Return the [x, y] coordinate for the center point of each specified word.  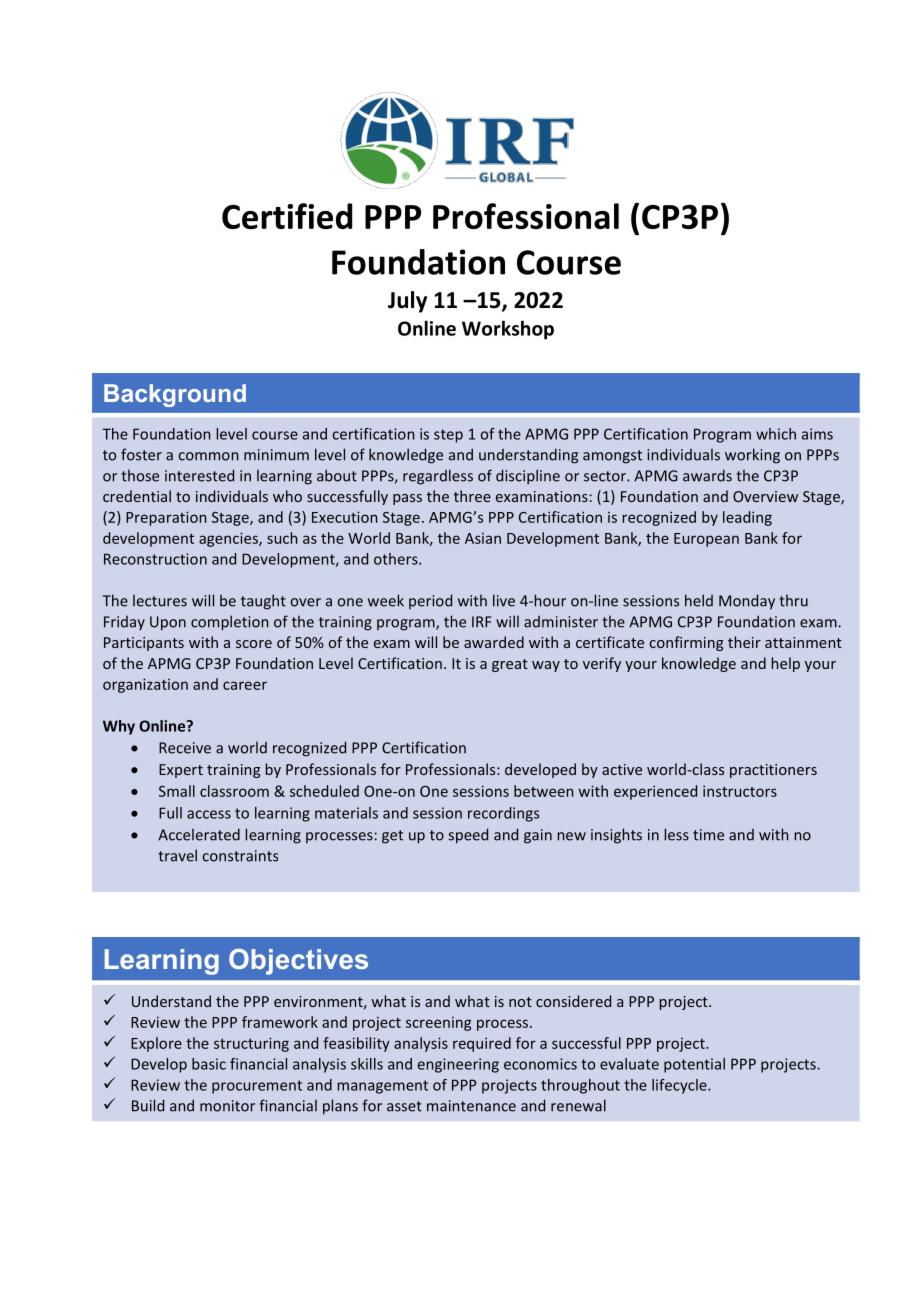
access [209, 814]
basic [209, 1064]
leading [747, 518]
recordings [503, 814]
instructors [740, 791]
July [407, 302]
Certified [287, 216]
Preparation [166, 518]
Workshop [508, 330]
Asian [483, 538]
